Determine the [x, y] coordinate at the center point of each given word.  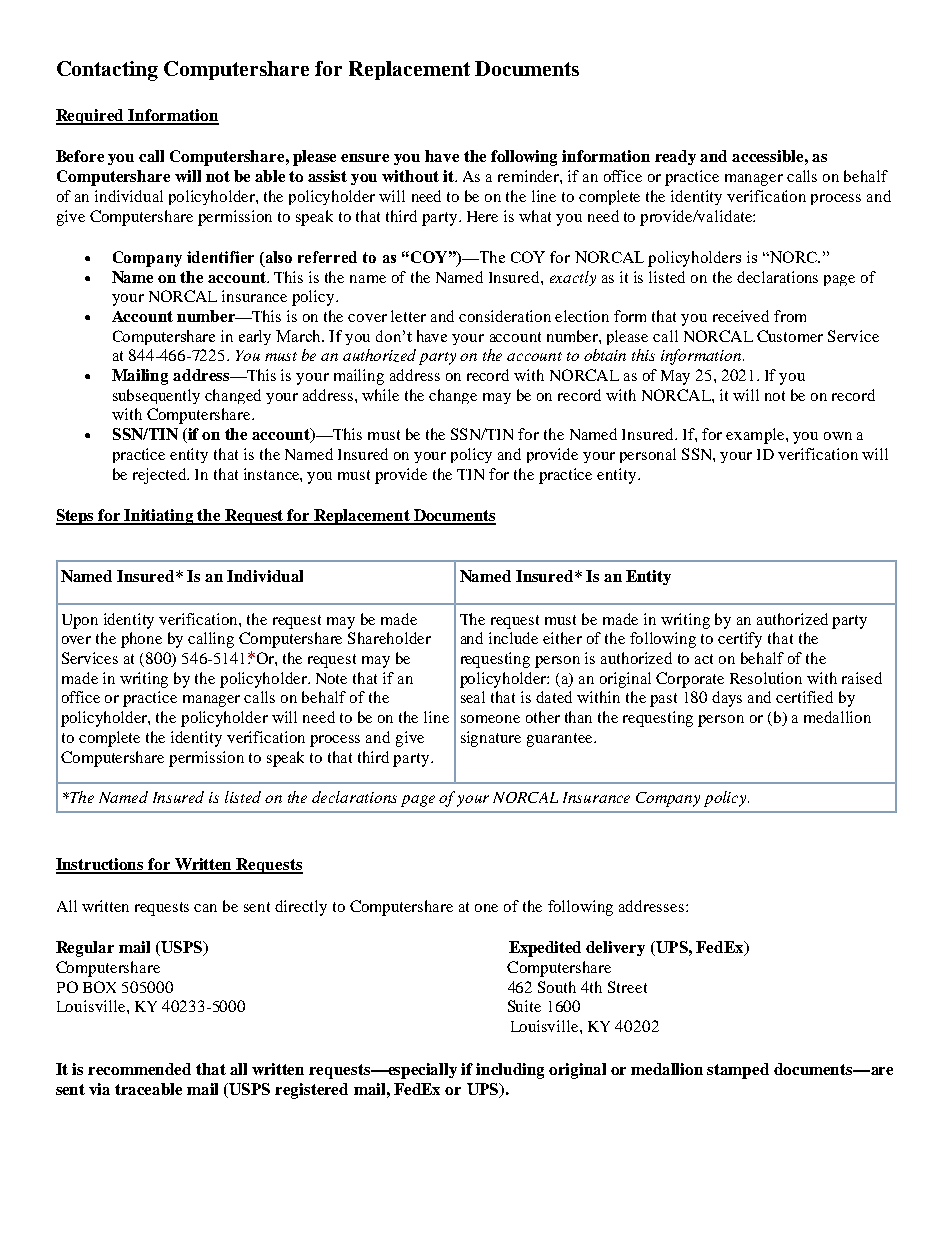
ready [675, 157]
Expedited [545, 949]
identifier [220, 257]
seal [473, 697]
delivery [615, 948]
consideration [505, 316]
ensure [365, 158]
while [380, 395]
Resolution [766, 678]
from [790, 316]
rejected [161, 476]
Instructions [101, 865]
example [756, 436]
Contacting [107, 71]
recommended [139, 1069]
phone [141, 640]
